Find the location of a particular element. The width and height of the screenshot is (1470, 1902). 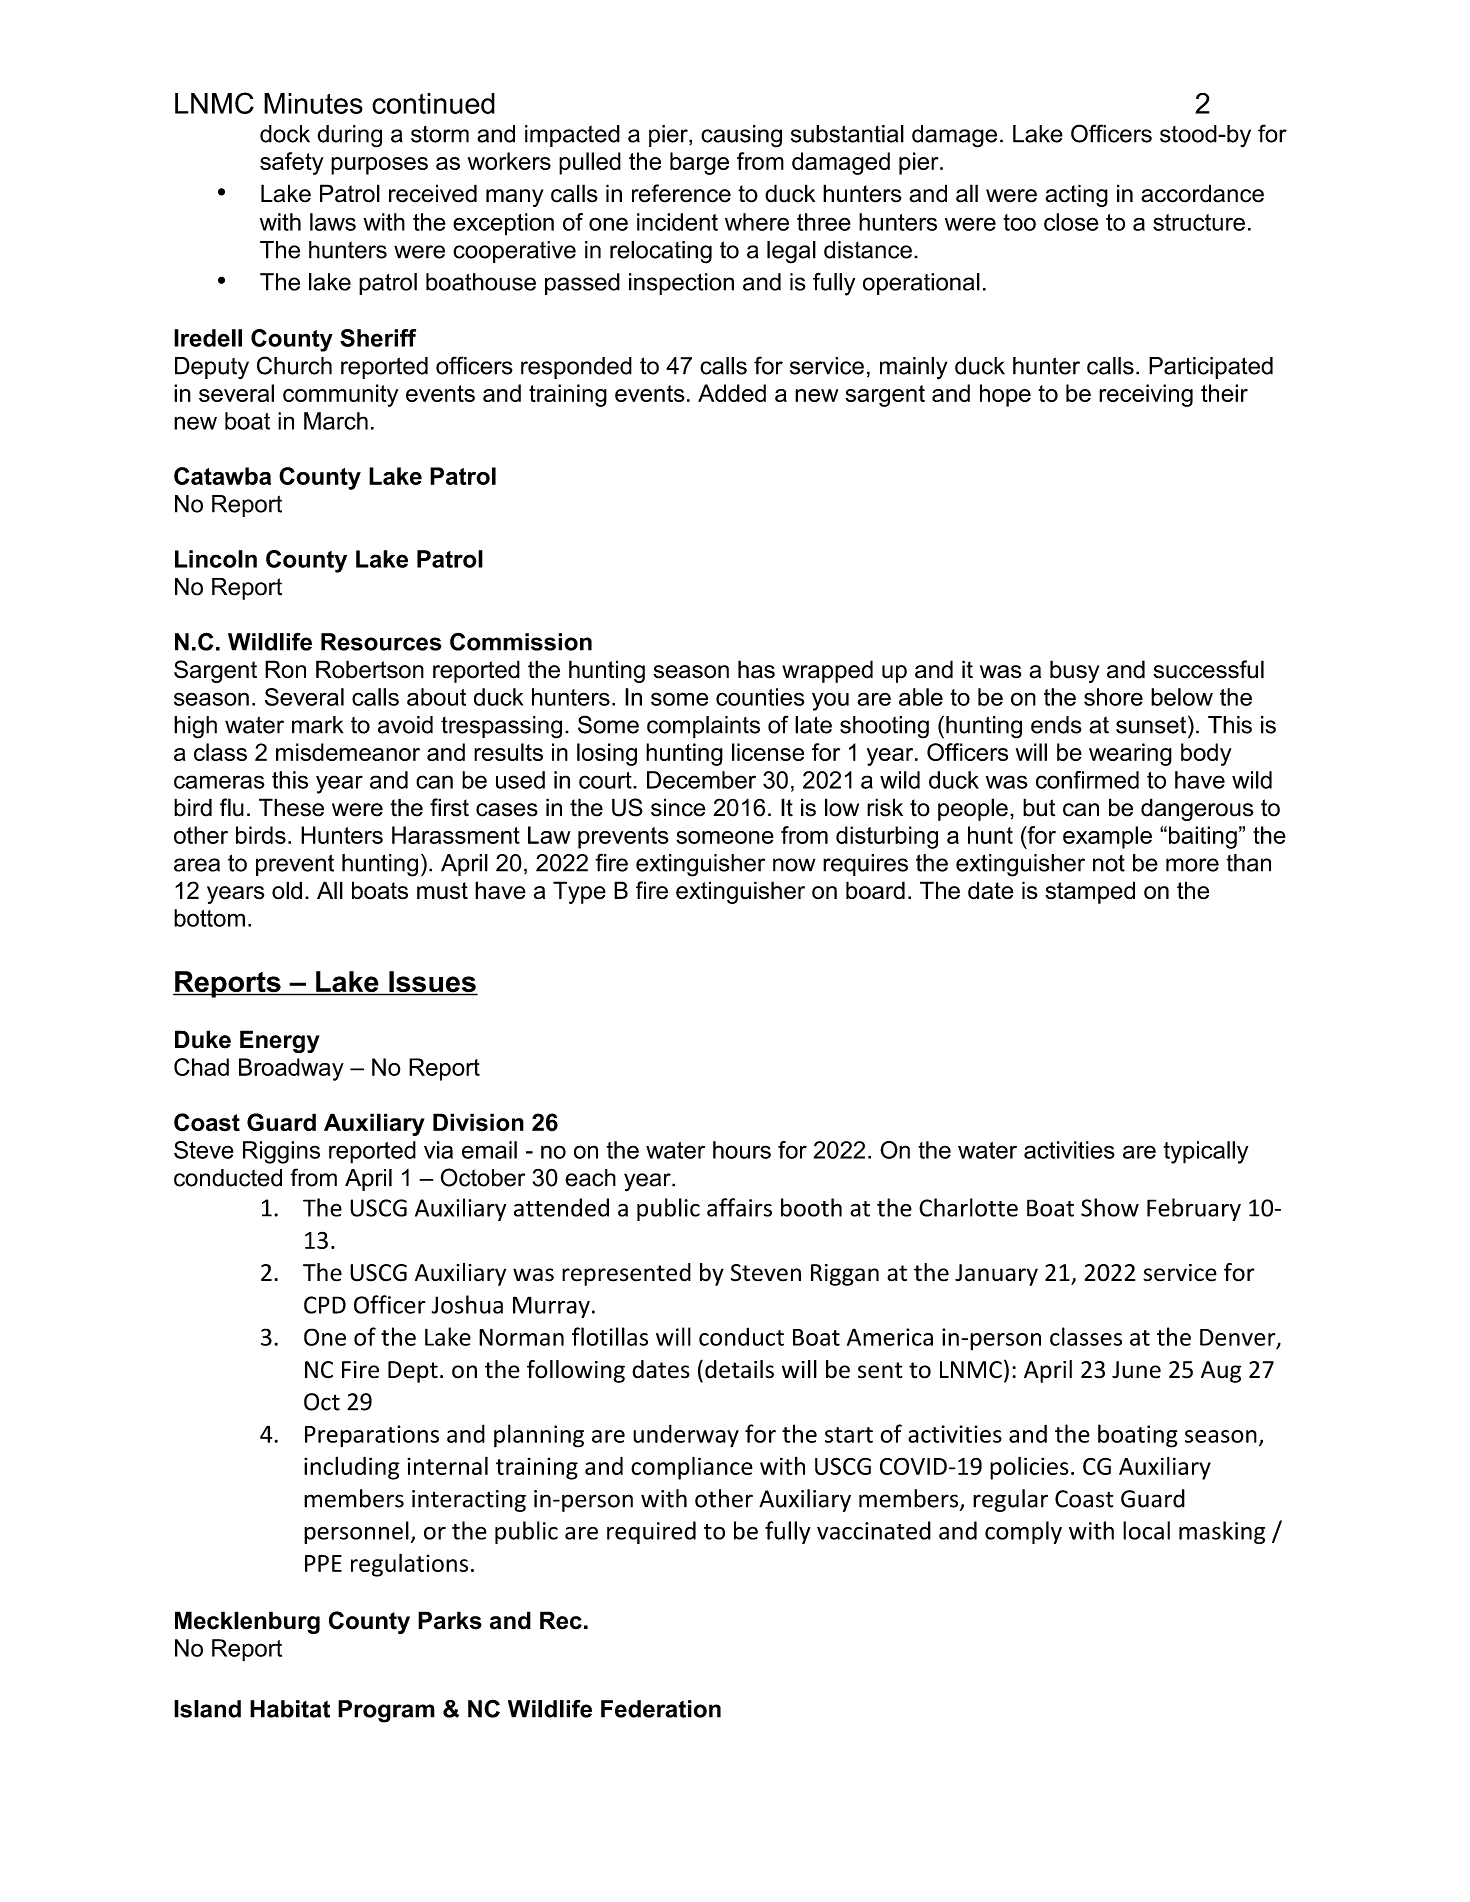

Ron is located at coordinates (285, 669).
